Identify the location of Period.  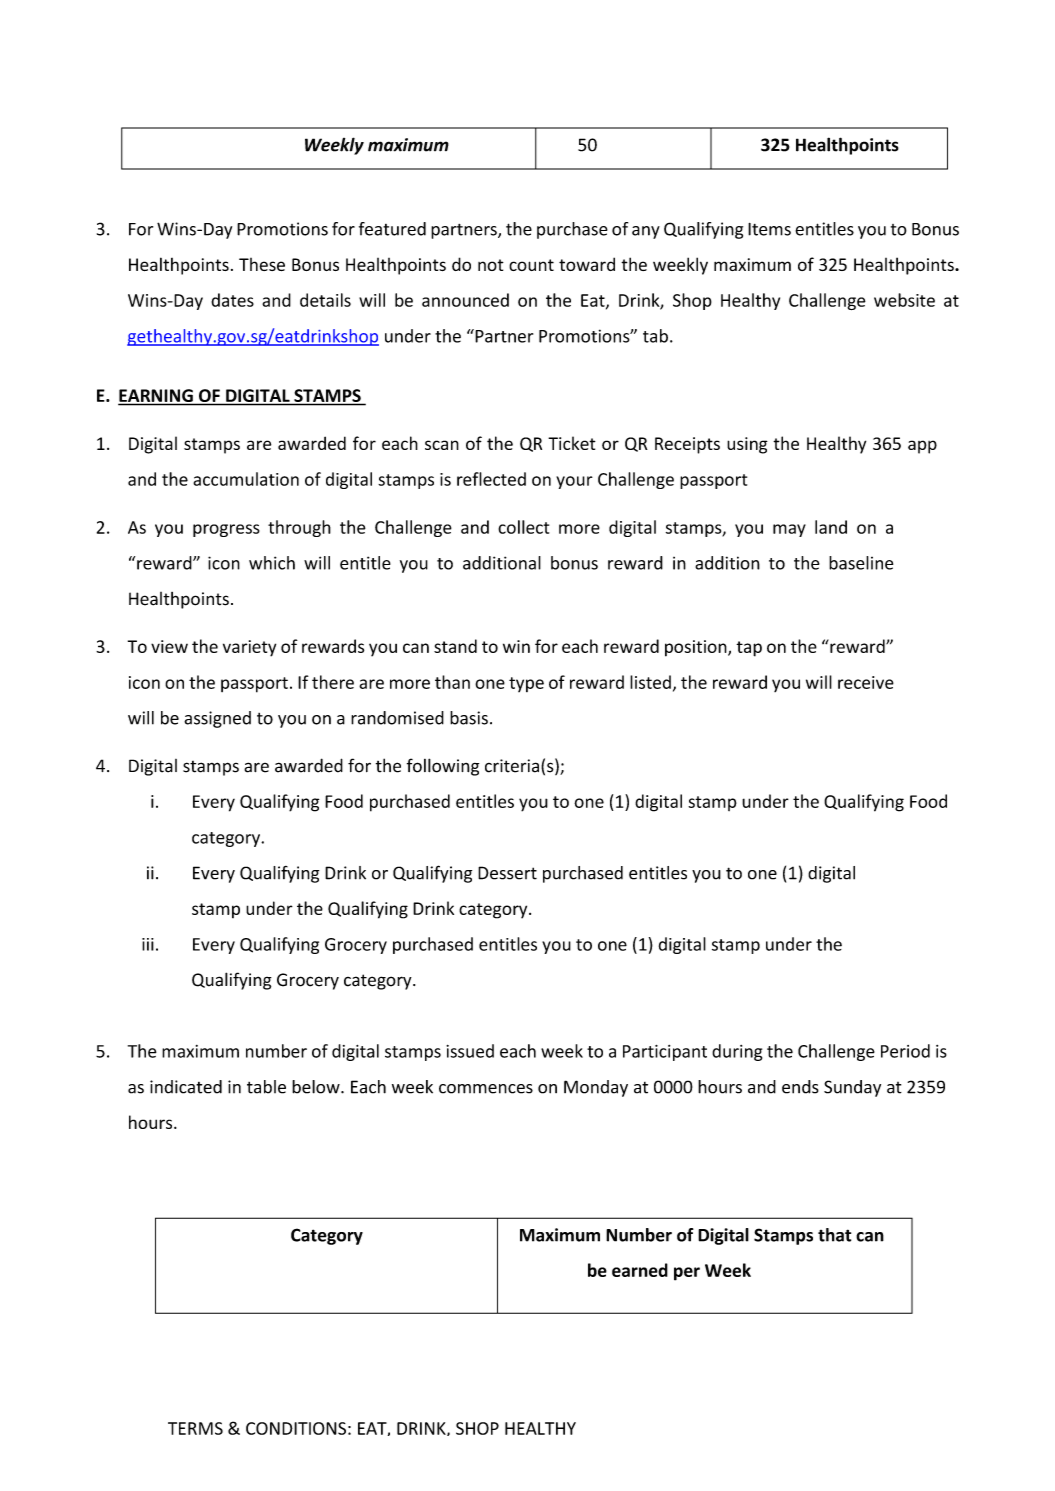
(905, 1051).
